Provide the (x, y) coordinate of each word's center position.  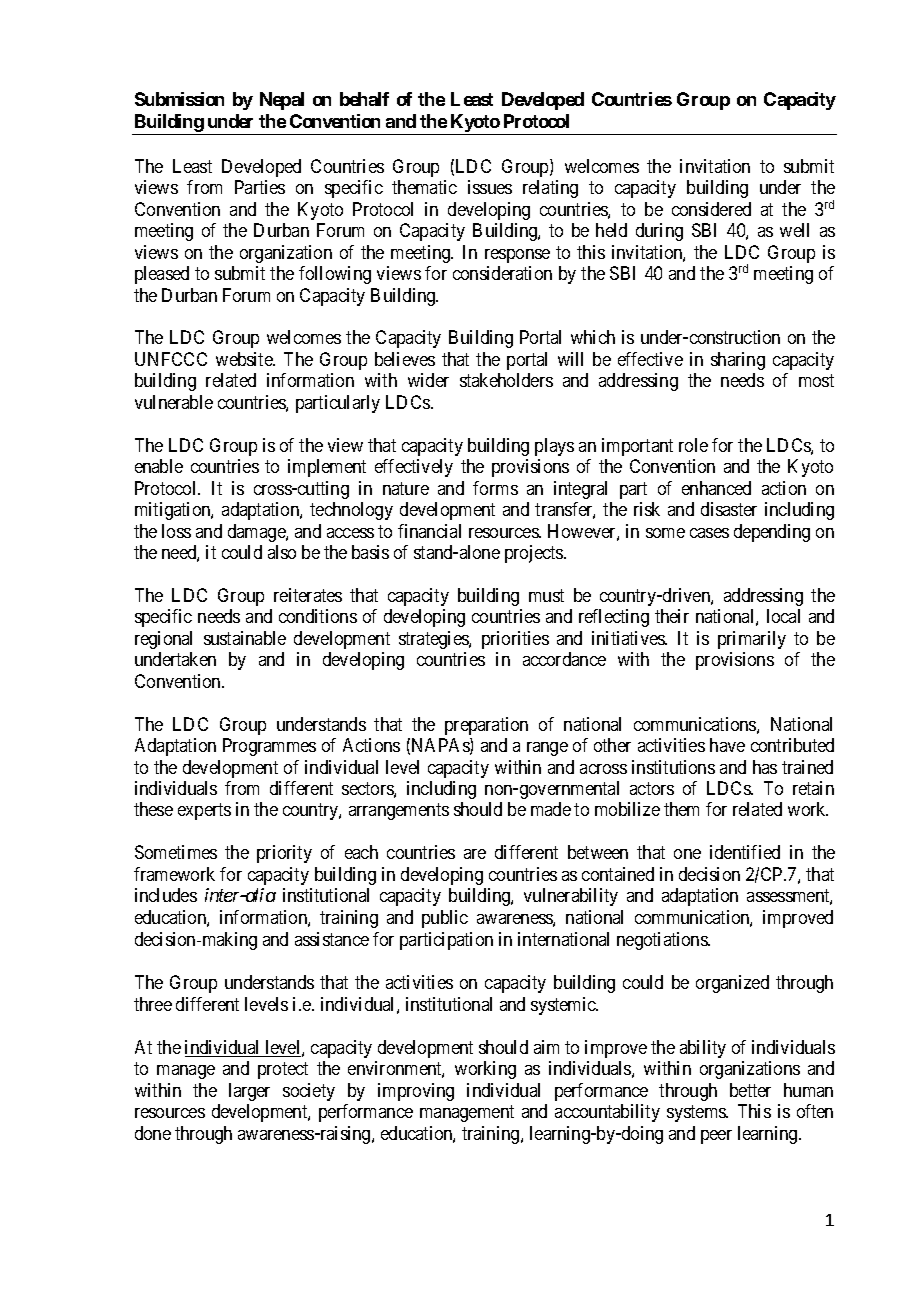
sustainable (245, 638)
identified (745, 852)
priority (284, 854)
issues (490, 187)
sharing (738, 361)
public (445, 919)
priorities (515, 640)
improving (416, 1092)
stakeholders (506, 380)
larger (249, 1092)
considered (711, 209)
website (245, 359)
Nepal (282, 101)
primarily (752, 640)
